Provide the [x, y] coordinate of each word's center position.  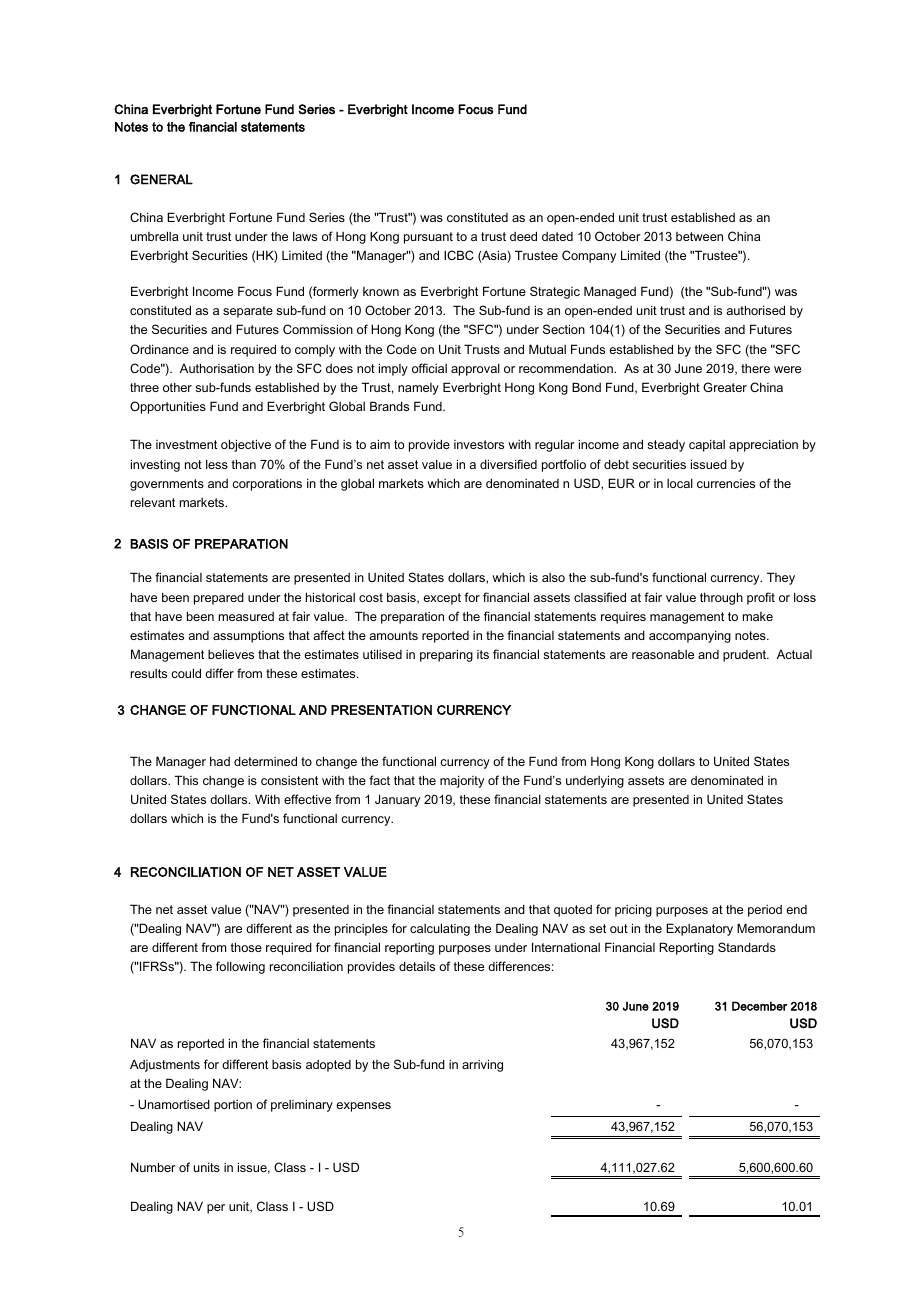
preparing [446, 655]
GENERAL [161, 179]
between [699, 236]
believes [231, 654]
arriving [482, 1065]
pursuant [428, 238]
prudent [746, 656]
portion [233, 1106]
